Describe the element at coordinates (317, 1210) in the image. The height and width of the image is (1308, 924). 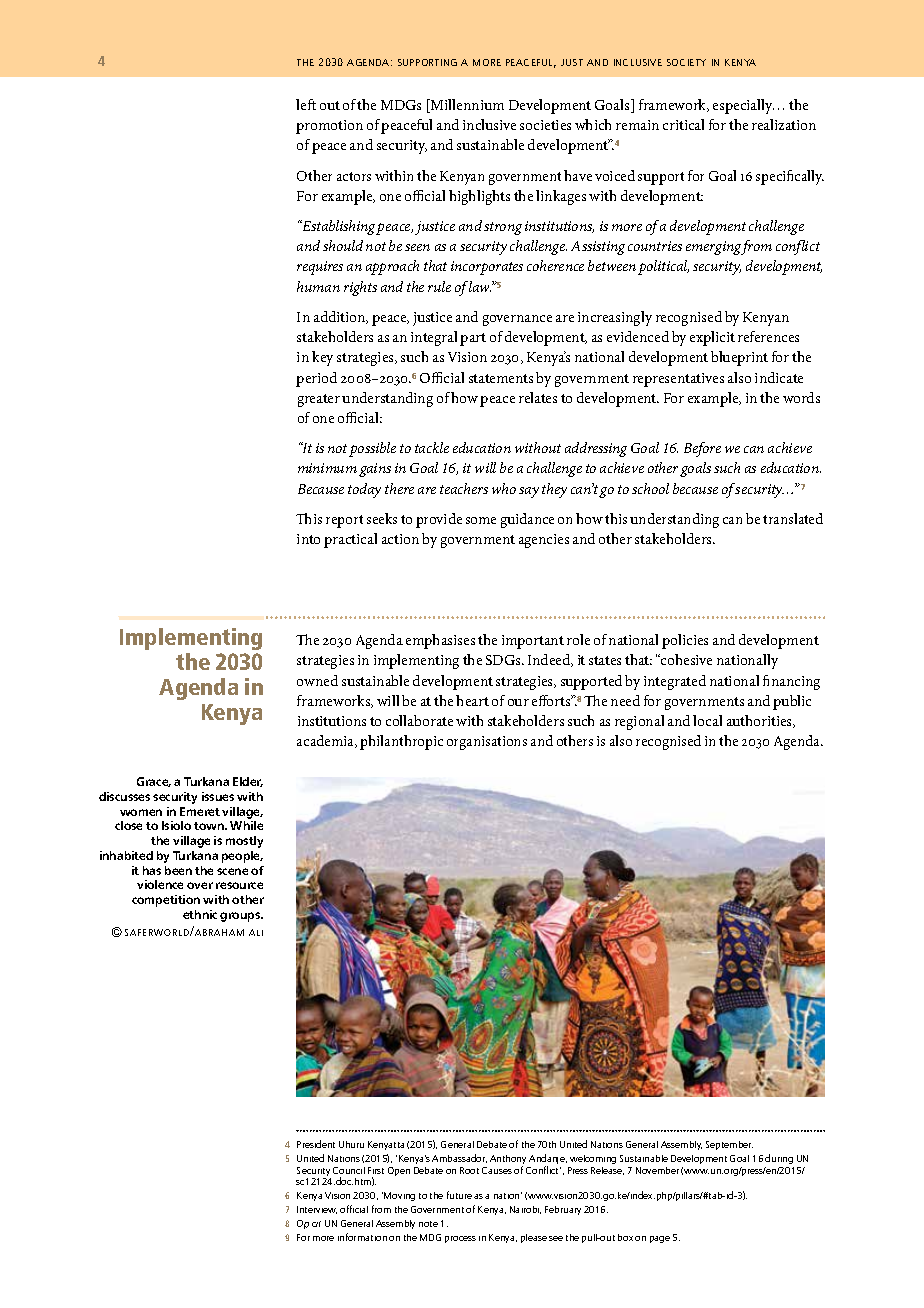
I see `Interview` at that location.
